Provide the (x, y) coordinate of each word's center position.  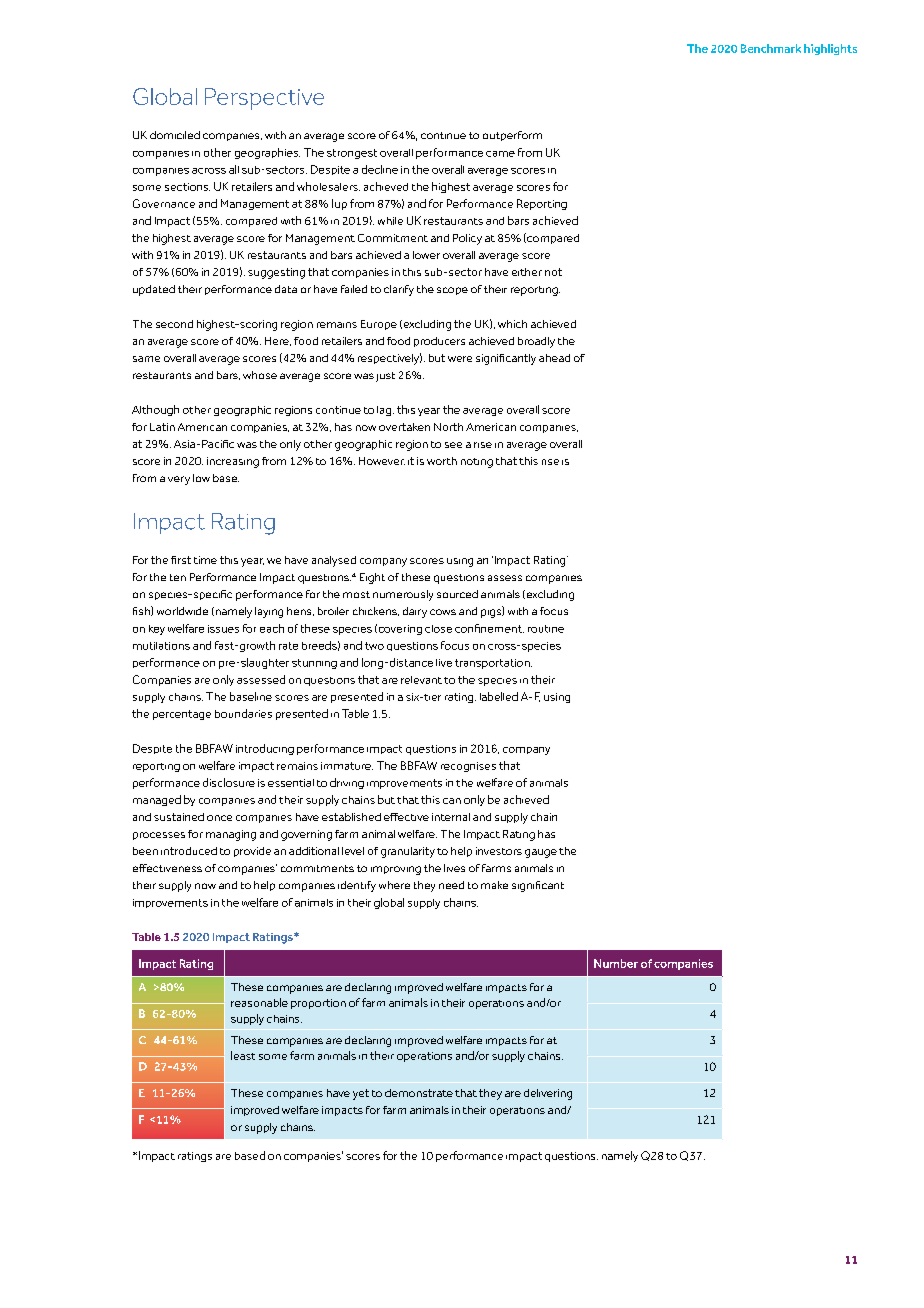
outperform (512, 136)
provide (252, 852)
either (527, 272)
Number (616, 963)
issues (223, 629)
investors (499, 851)
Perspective (264, 99)
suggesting (276, 273)
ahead (554, 358)
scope (452, 291)
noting (477, 463)
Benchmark (771, 48)
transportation (493, 664)
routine (546, 629)
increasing (233, 462)
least (243, 1055)
